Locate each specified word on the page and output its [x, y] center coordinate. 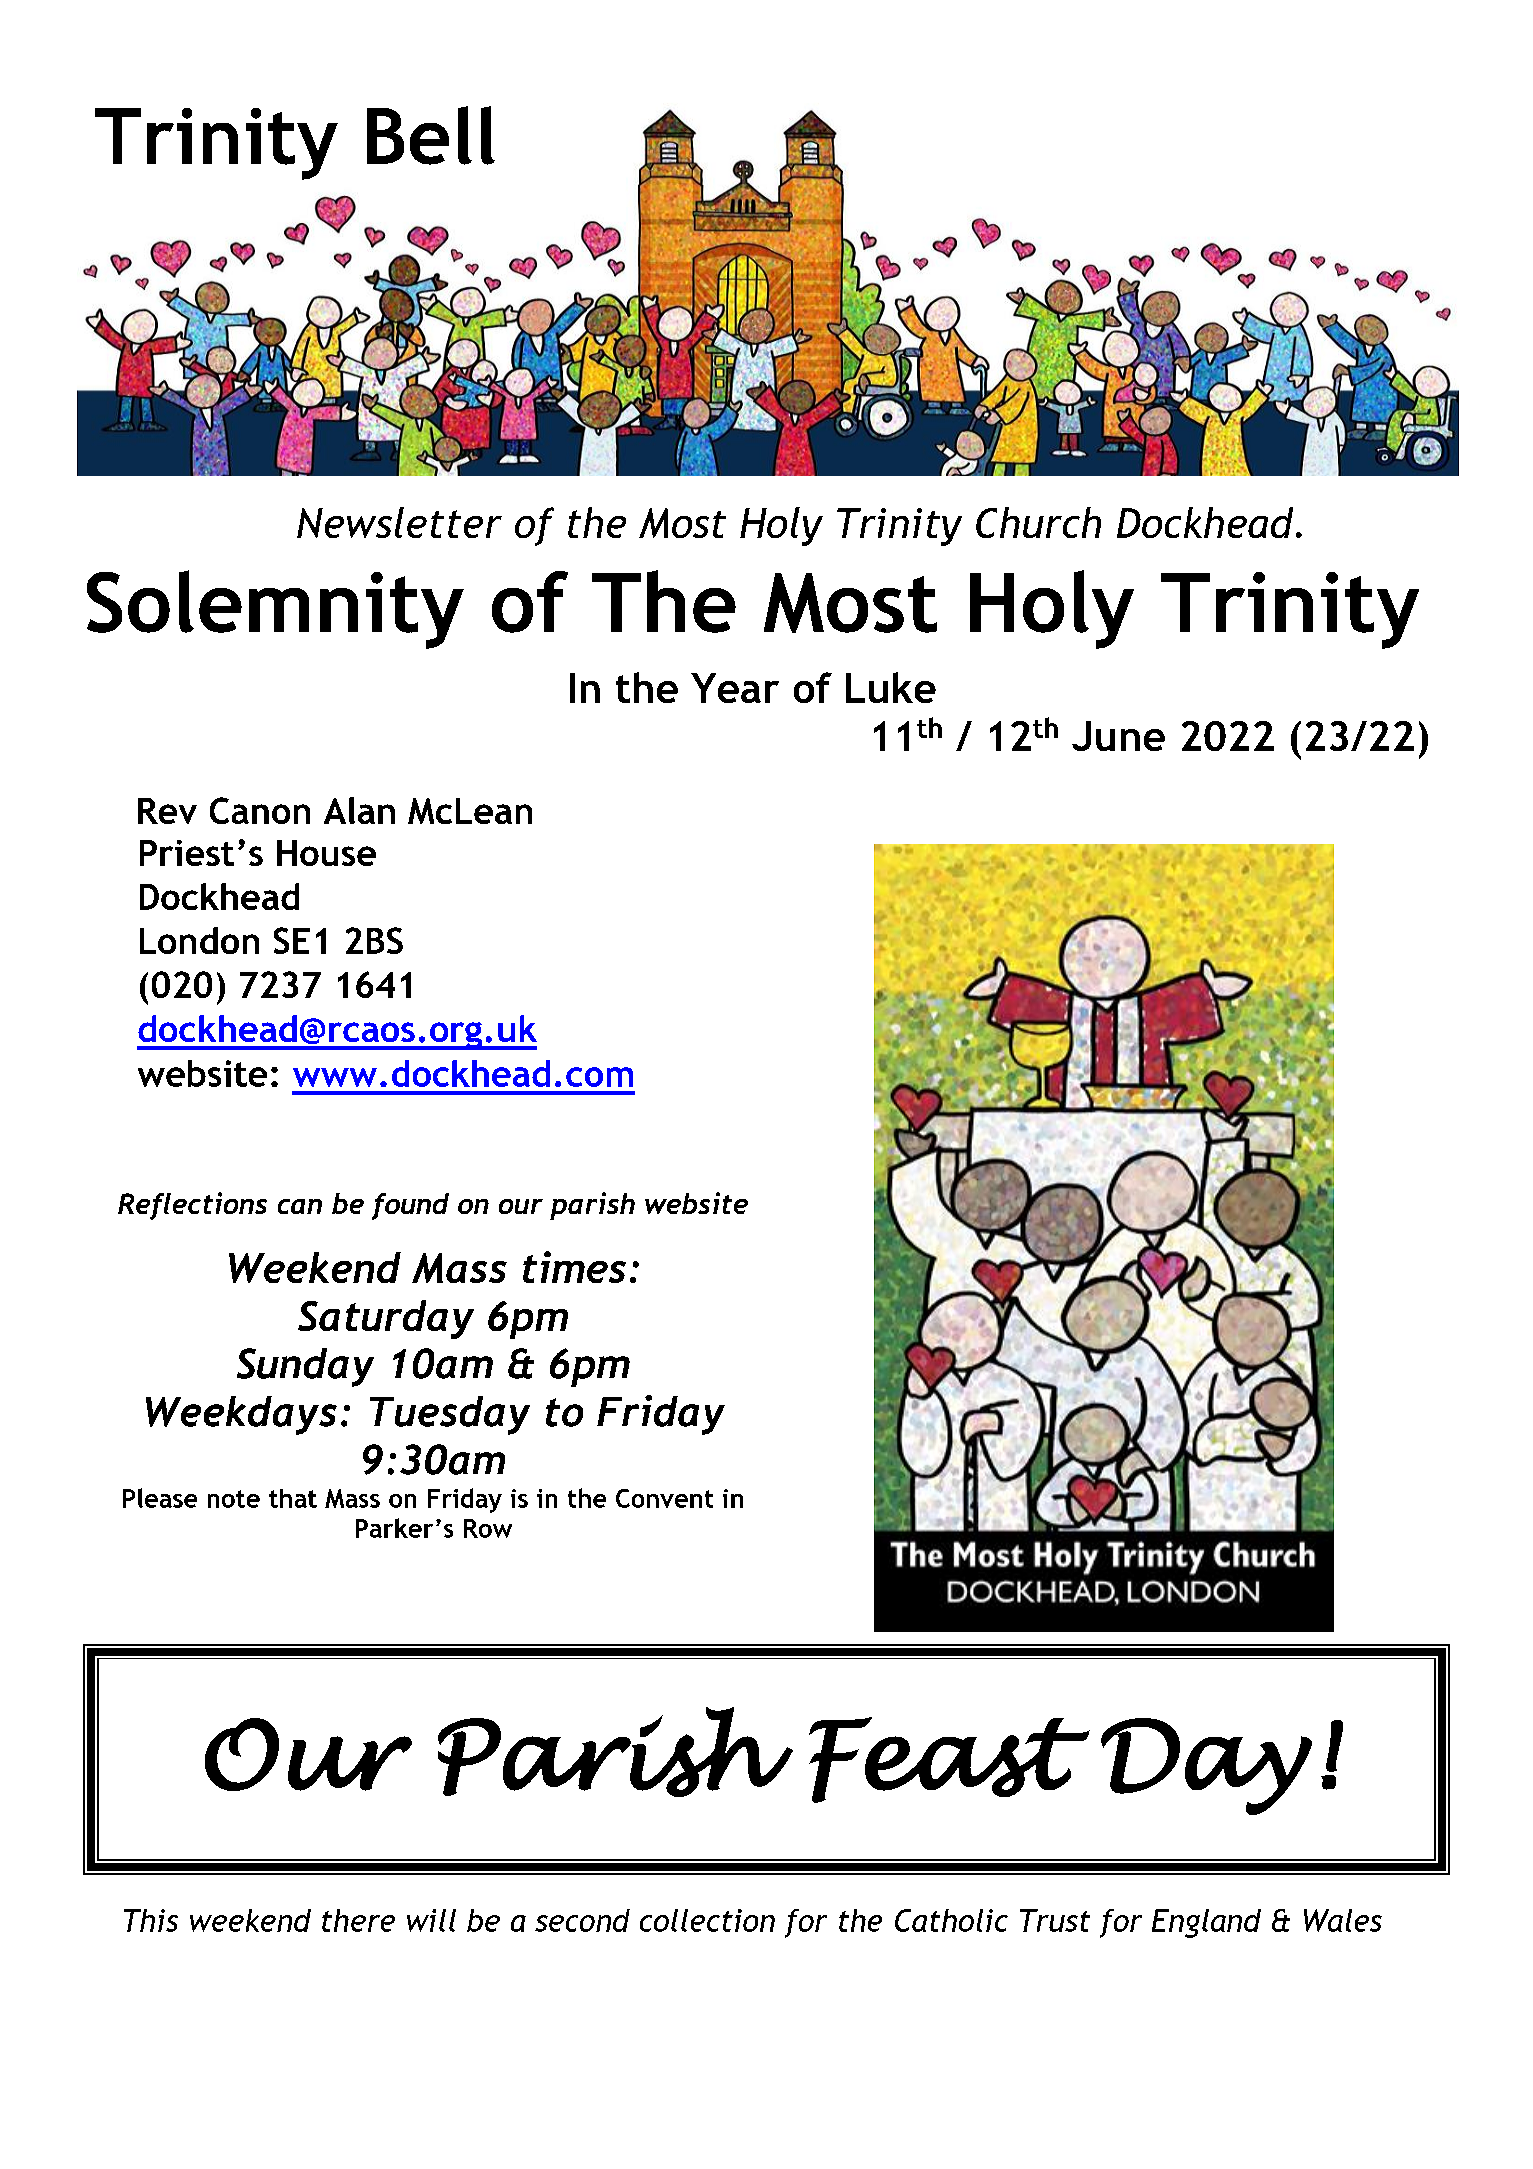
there [358, 1920]
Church [1038, 522]
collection [707, 1920]
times [574, 1267]
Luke [891, 687]
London [199, 940]
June [1118, 736]
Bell [431, 135]
